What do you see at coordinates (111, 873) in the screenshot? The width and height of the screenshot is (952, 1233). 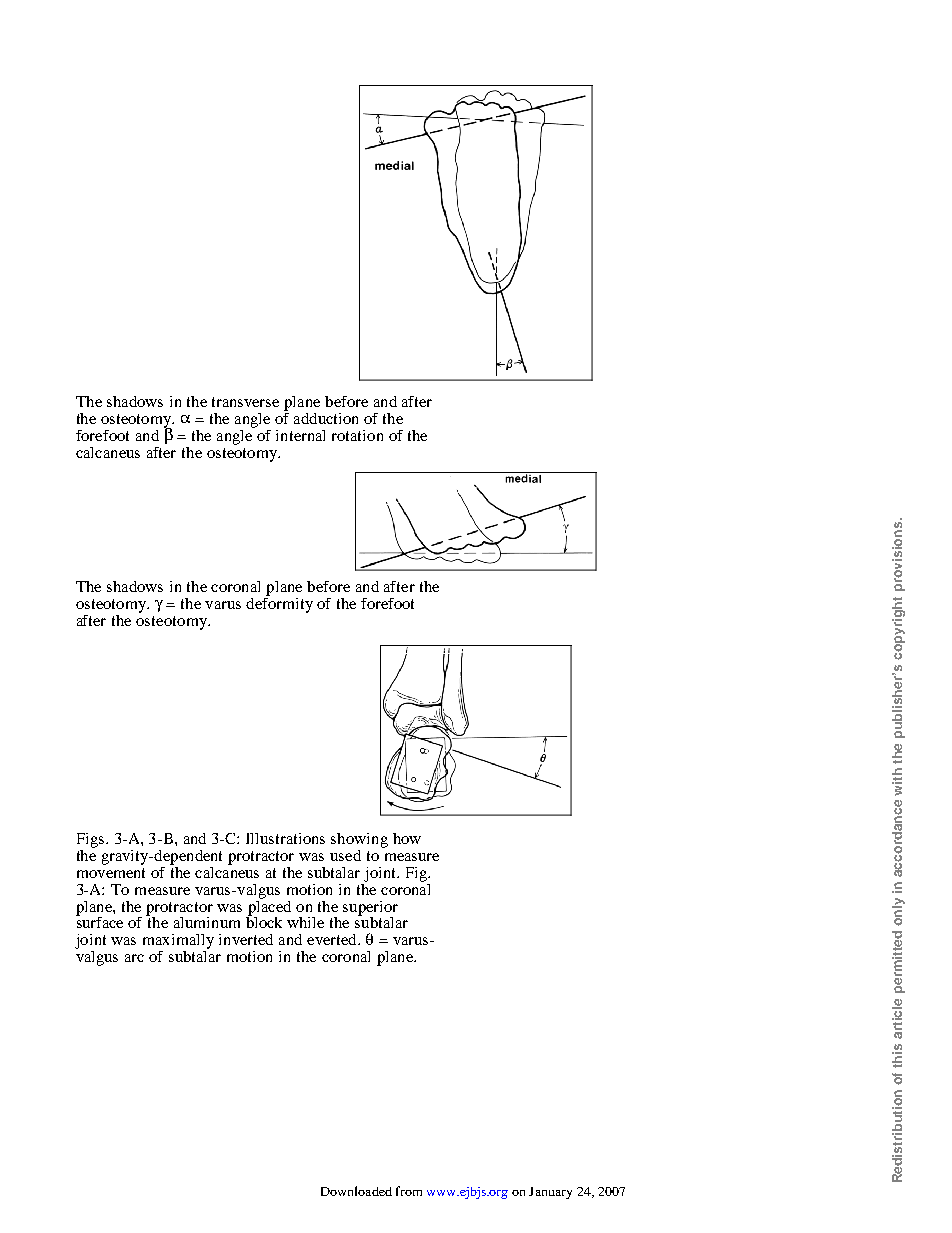 I see `movement` at bounding box center [111, 873].
